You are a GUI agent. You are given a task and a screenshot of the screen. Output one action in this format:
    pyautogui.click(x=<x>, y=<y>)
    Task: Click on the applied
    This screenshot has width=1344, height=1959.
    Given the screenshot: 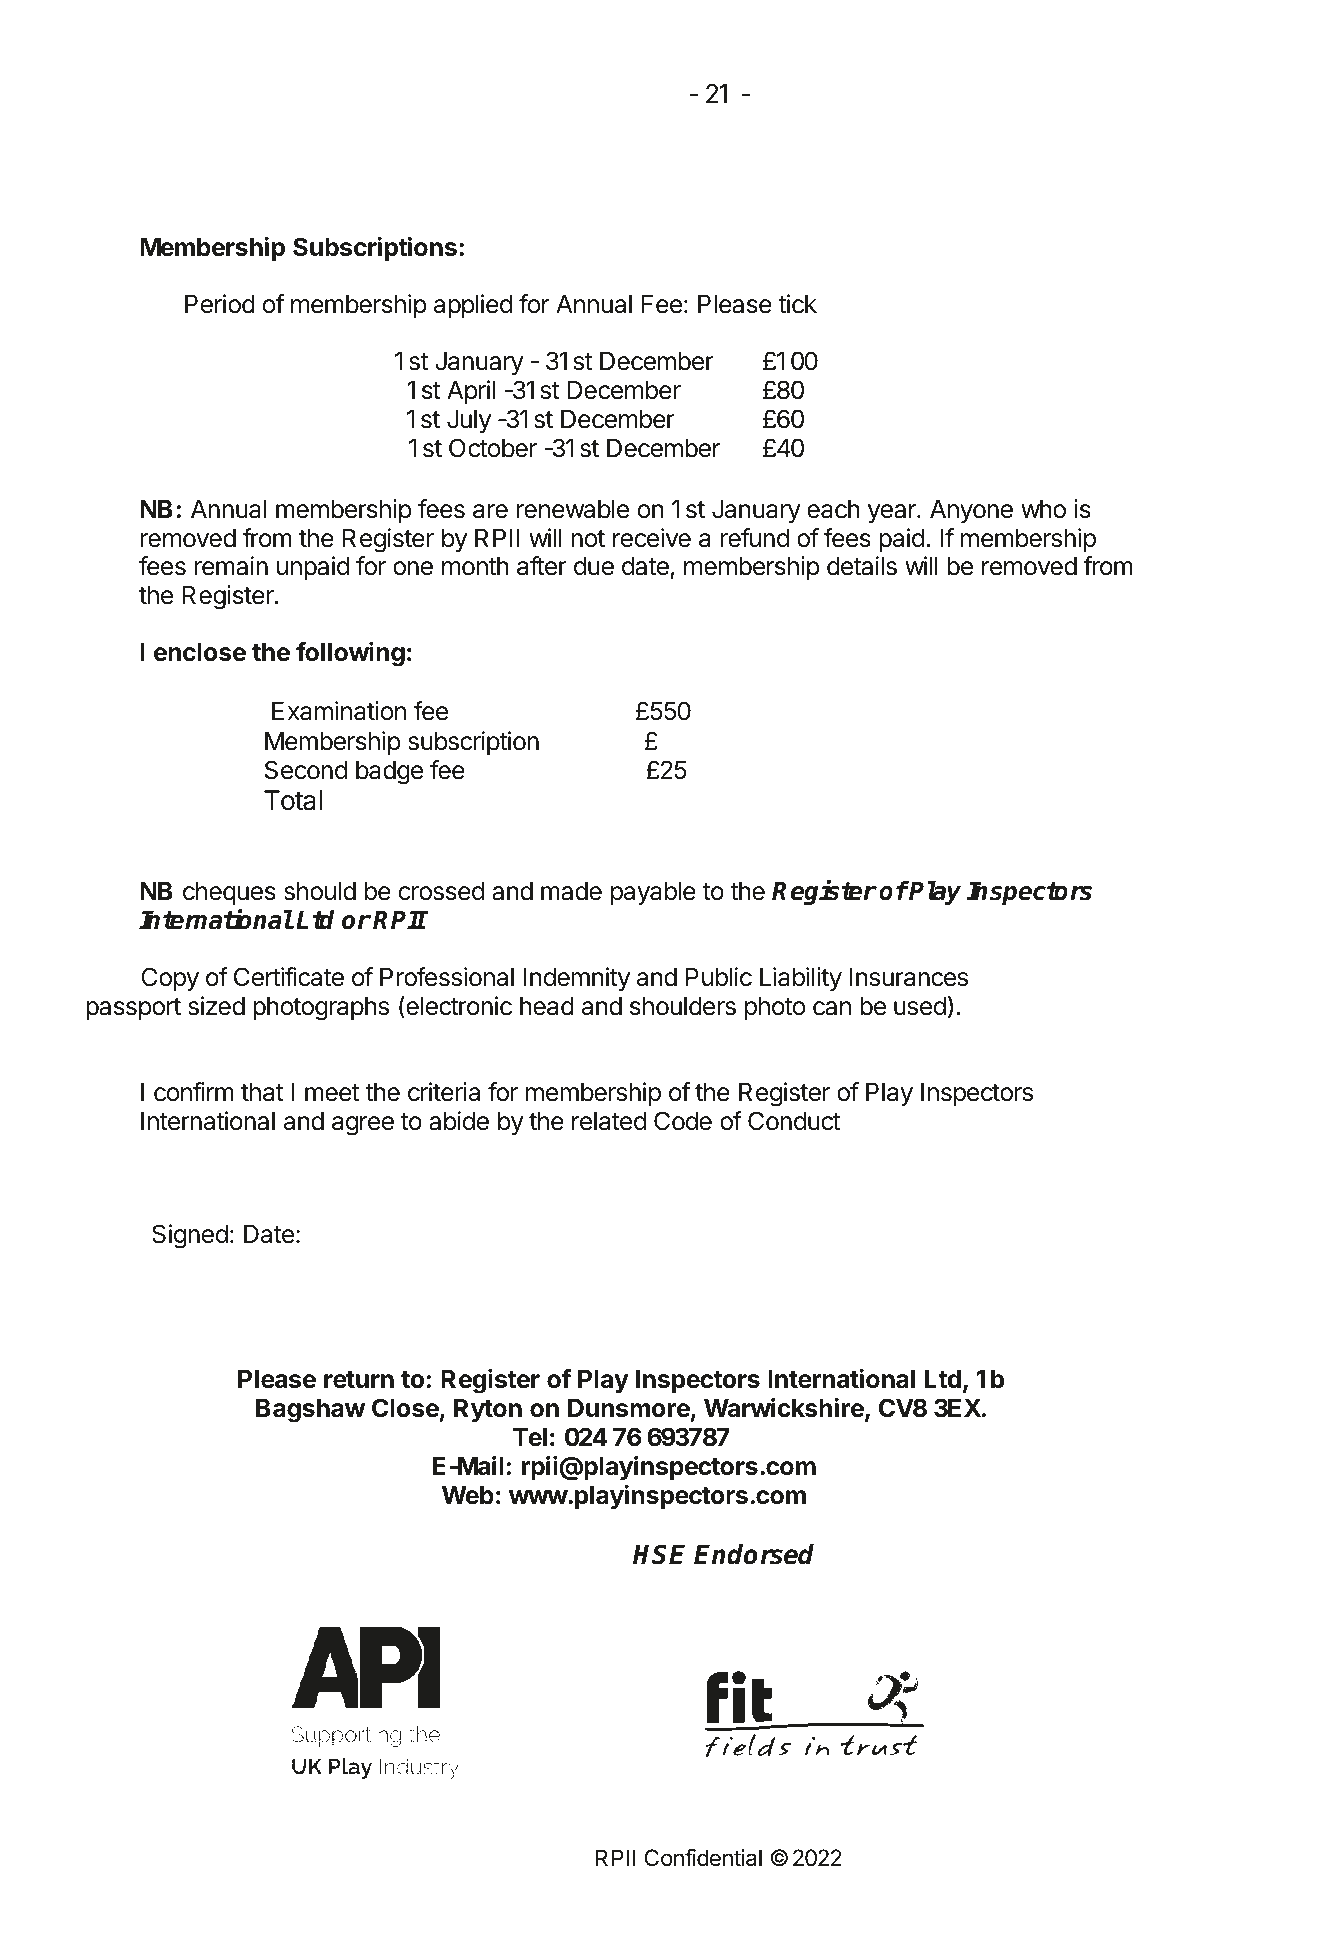 What is the action you would take?
    pyautogui.click(x=473, y=306)
